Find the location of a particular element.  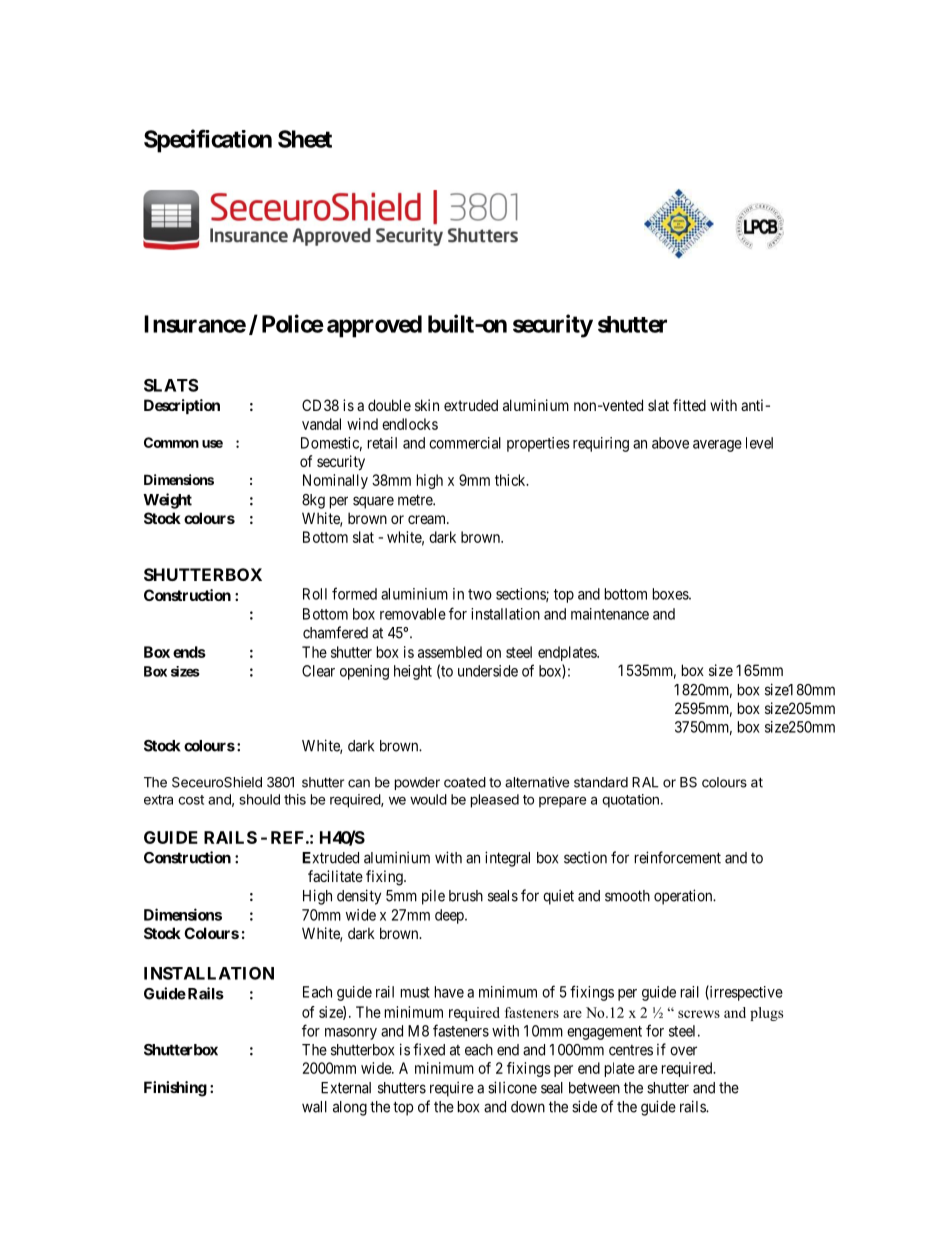

fitted is located at coordinates (689, 405).
